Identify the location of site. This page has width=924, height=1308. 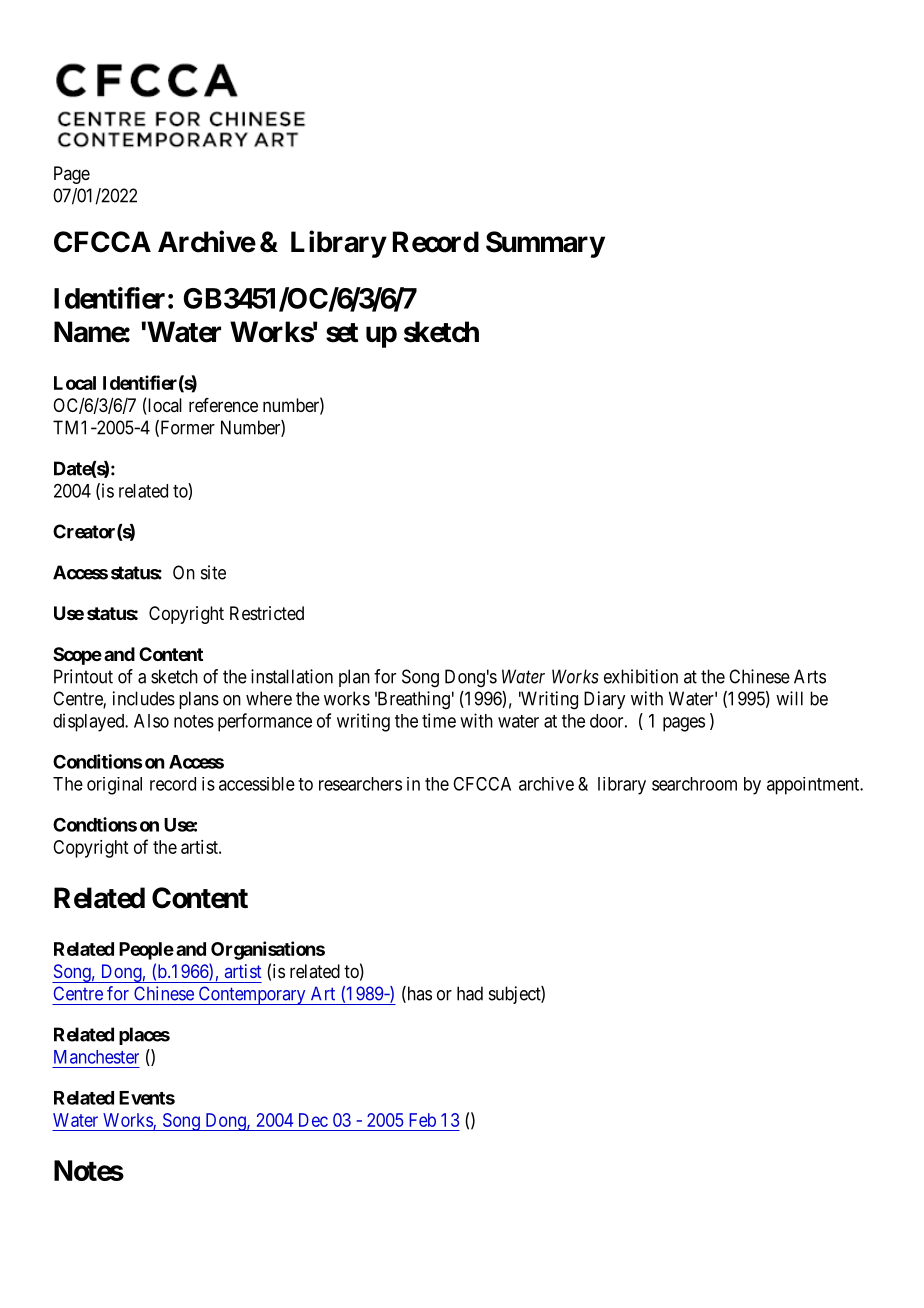
(213, 572).
